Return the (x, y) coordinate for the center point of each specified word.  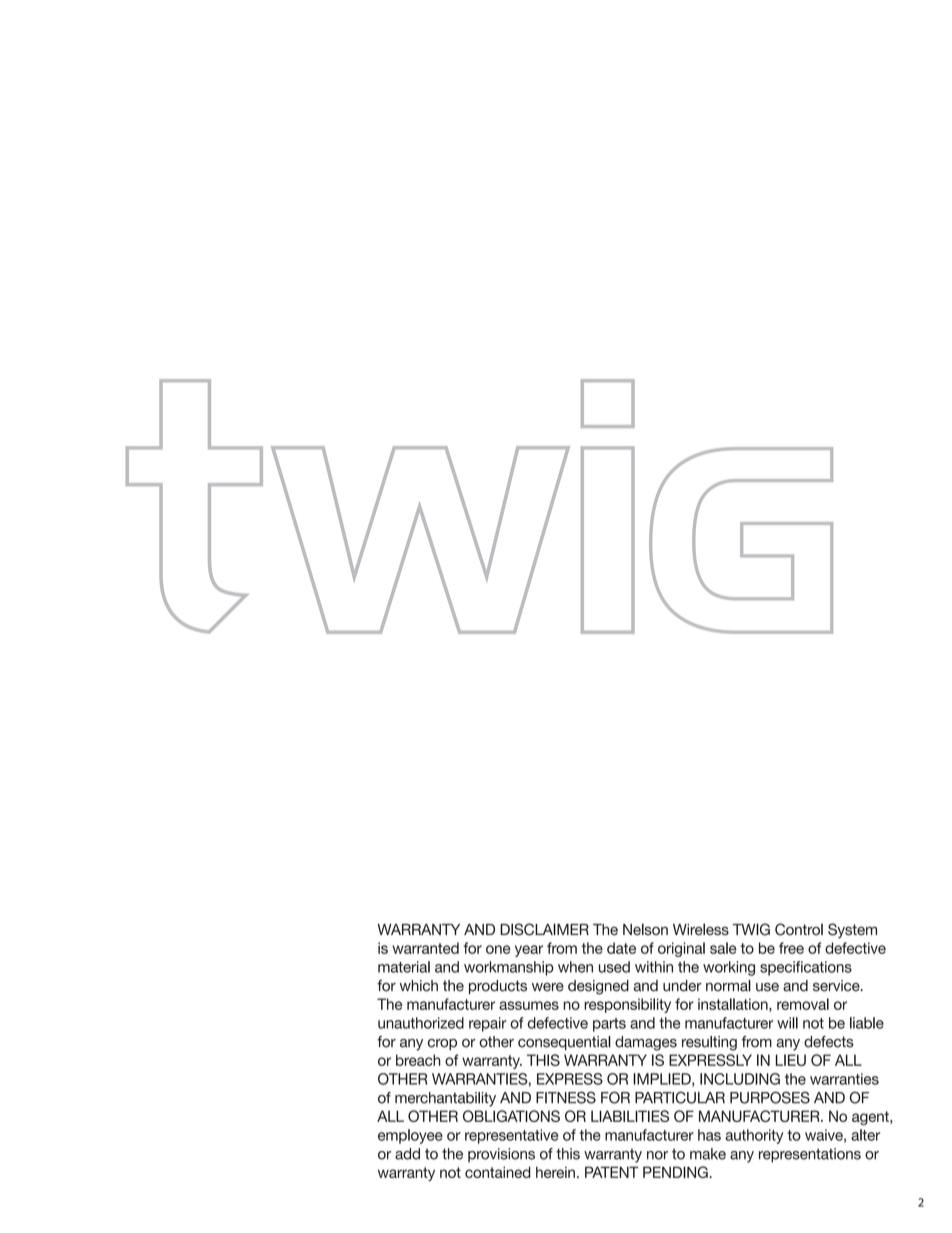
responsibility (627, 1005)
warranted (425, 948)
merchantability (445, 1099)
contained (498, 1172)
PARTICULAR (680, 1097)
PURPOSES (770, 1097)
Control (799, 929)
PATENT (611, 1172)
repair (488, 1024)
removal (803, 1004)
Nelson (645, 929)
